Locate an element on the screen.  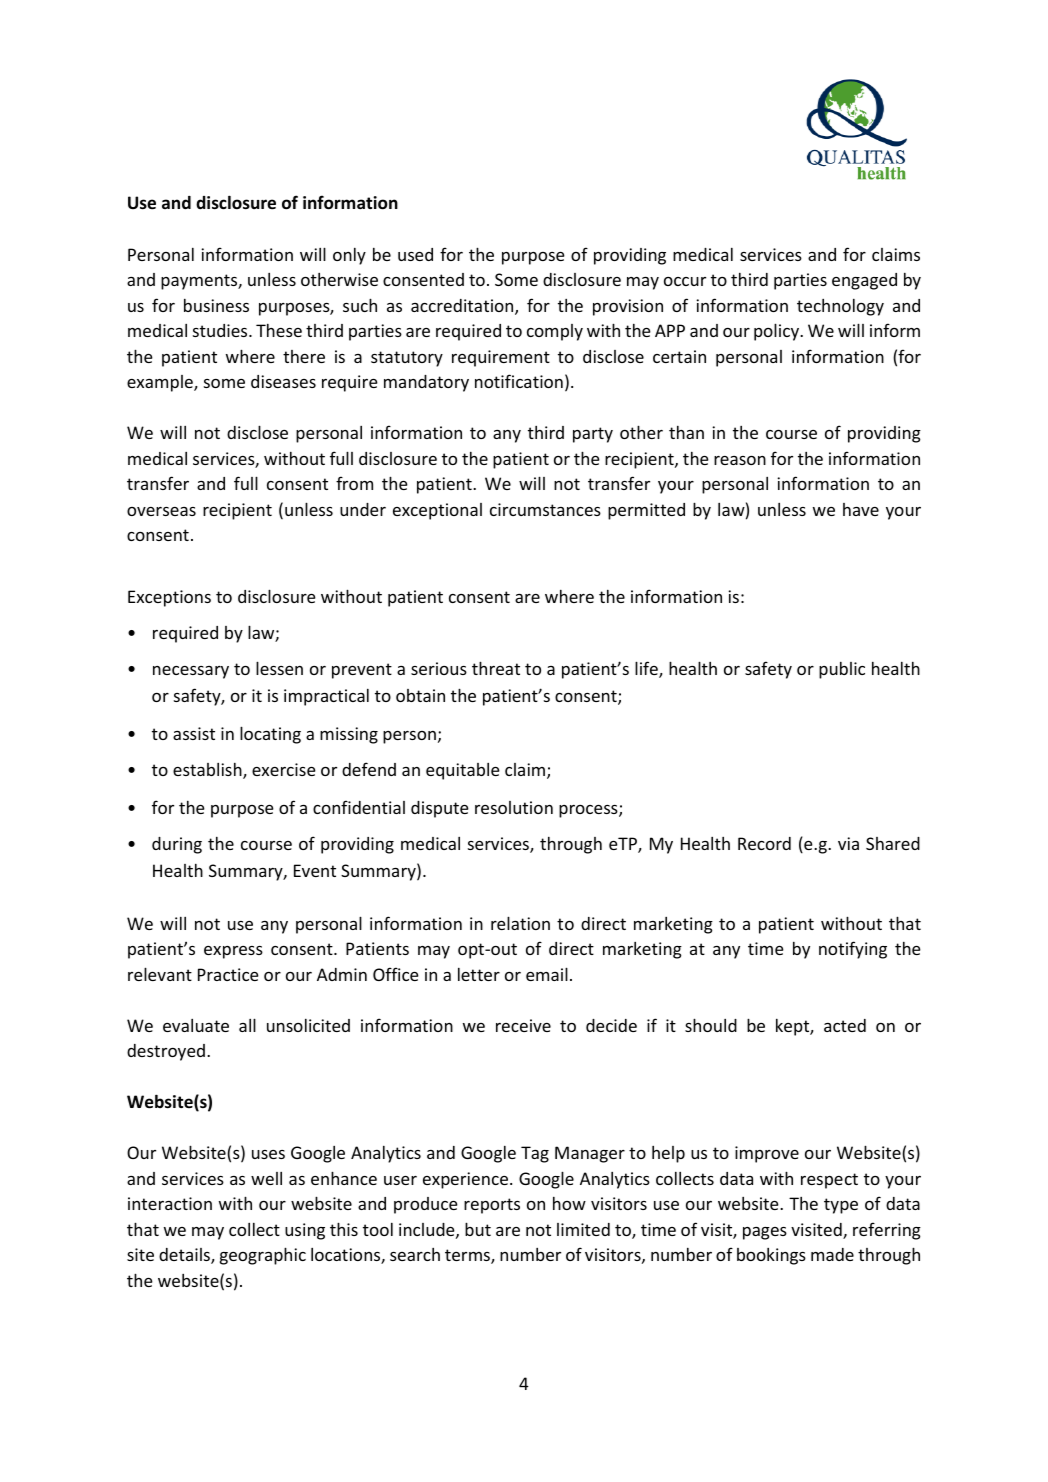
public is located at coordinates (842, 670).
